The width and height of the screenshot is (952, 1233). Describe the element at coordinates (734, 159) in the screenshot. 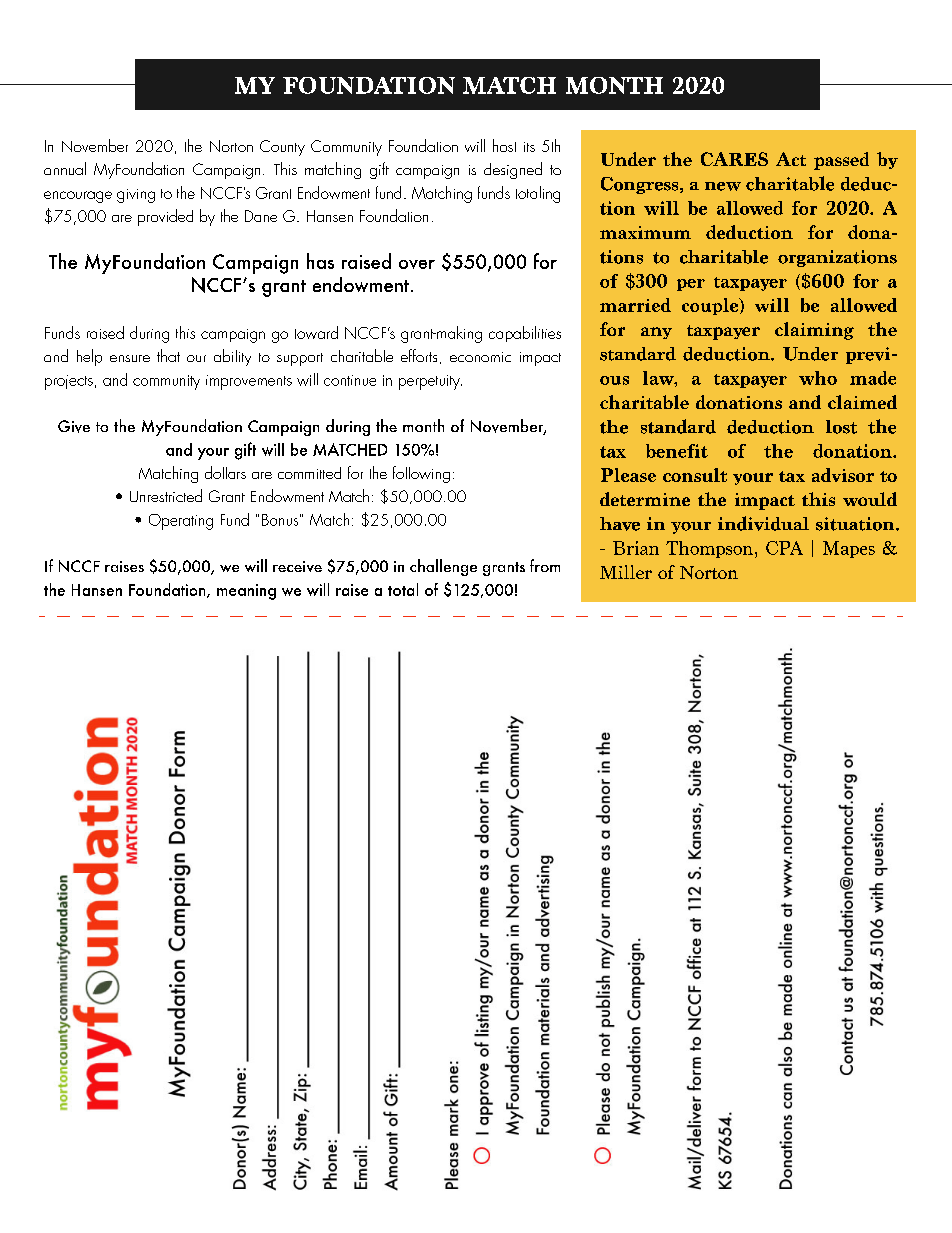

I see `CARES` at that location.
